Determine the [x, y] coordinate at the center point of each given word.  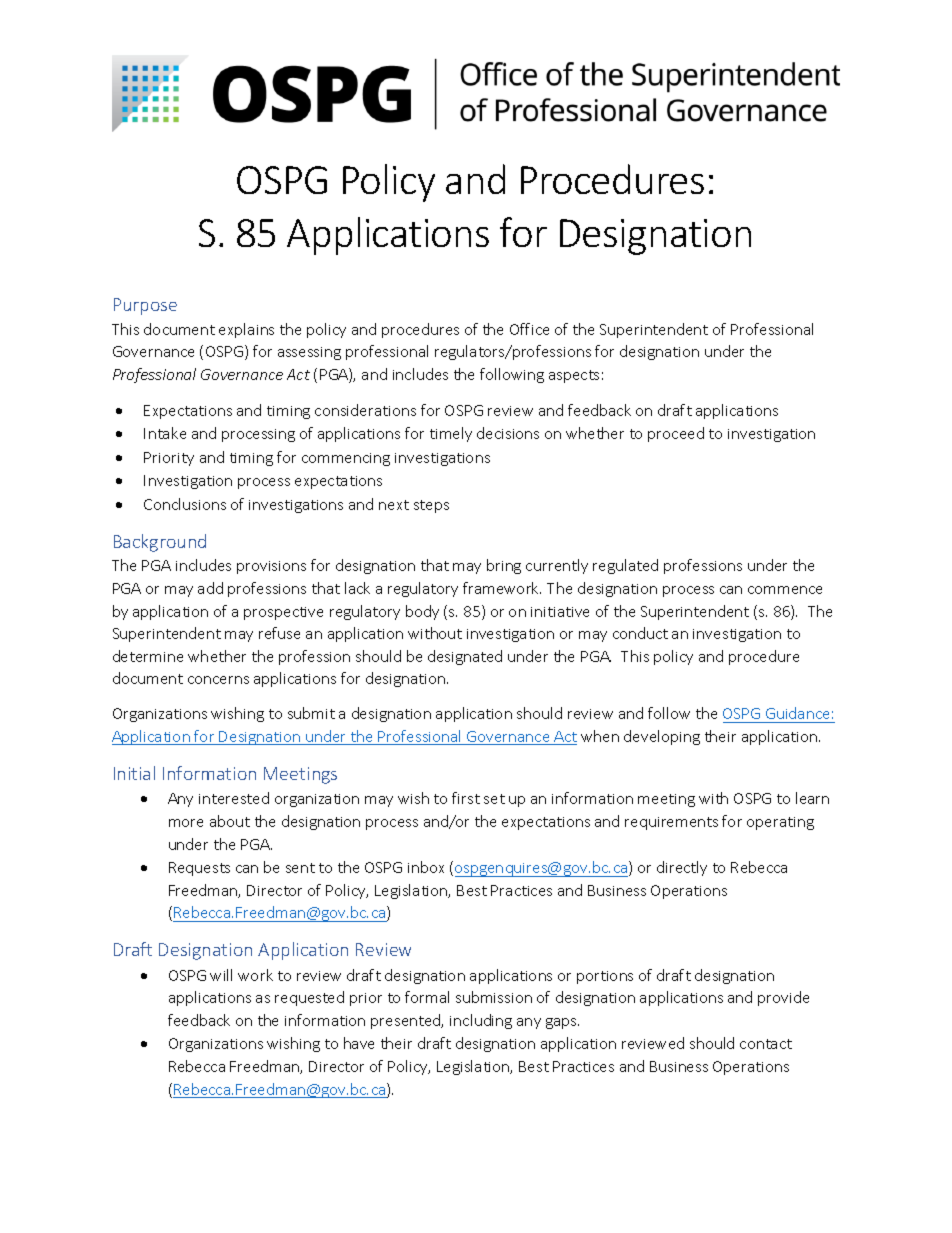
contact [766, 1044]
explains [246, 330]
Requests [199, 869]
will [221, 975]
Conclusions [185, 504]
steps [431, 506]
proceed [676, 434]
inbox [426, 867]
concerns [218, 680]
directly [682, 868]
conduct [640, 633]
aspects [574, 376]
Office [529, 329]
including [481, 1021]
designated [465, 657]
